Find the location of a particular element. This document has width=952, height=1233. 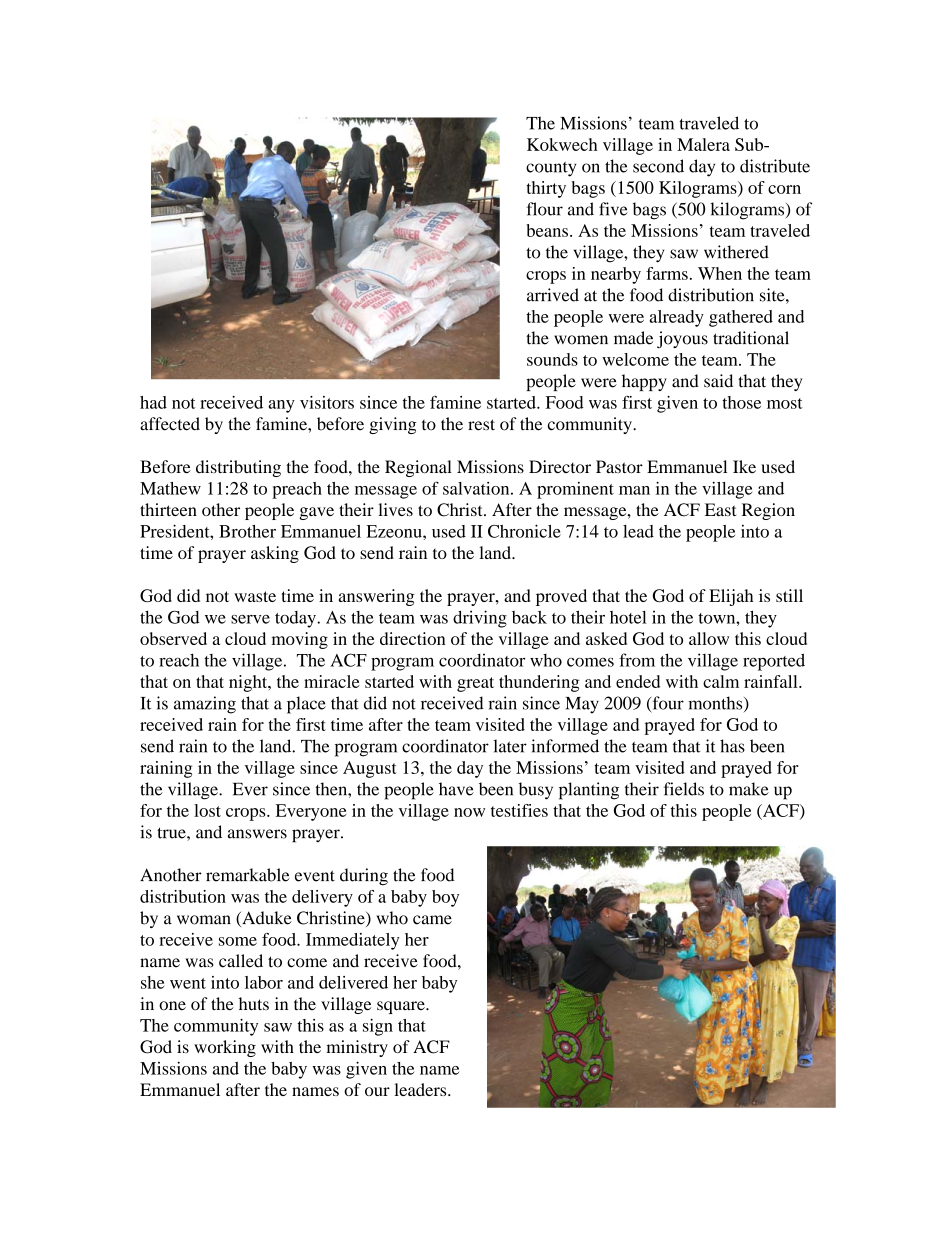

Elijah is located at coordinates (731, 597).
